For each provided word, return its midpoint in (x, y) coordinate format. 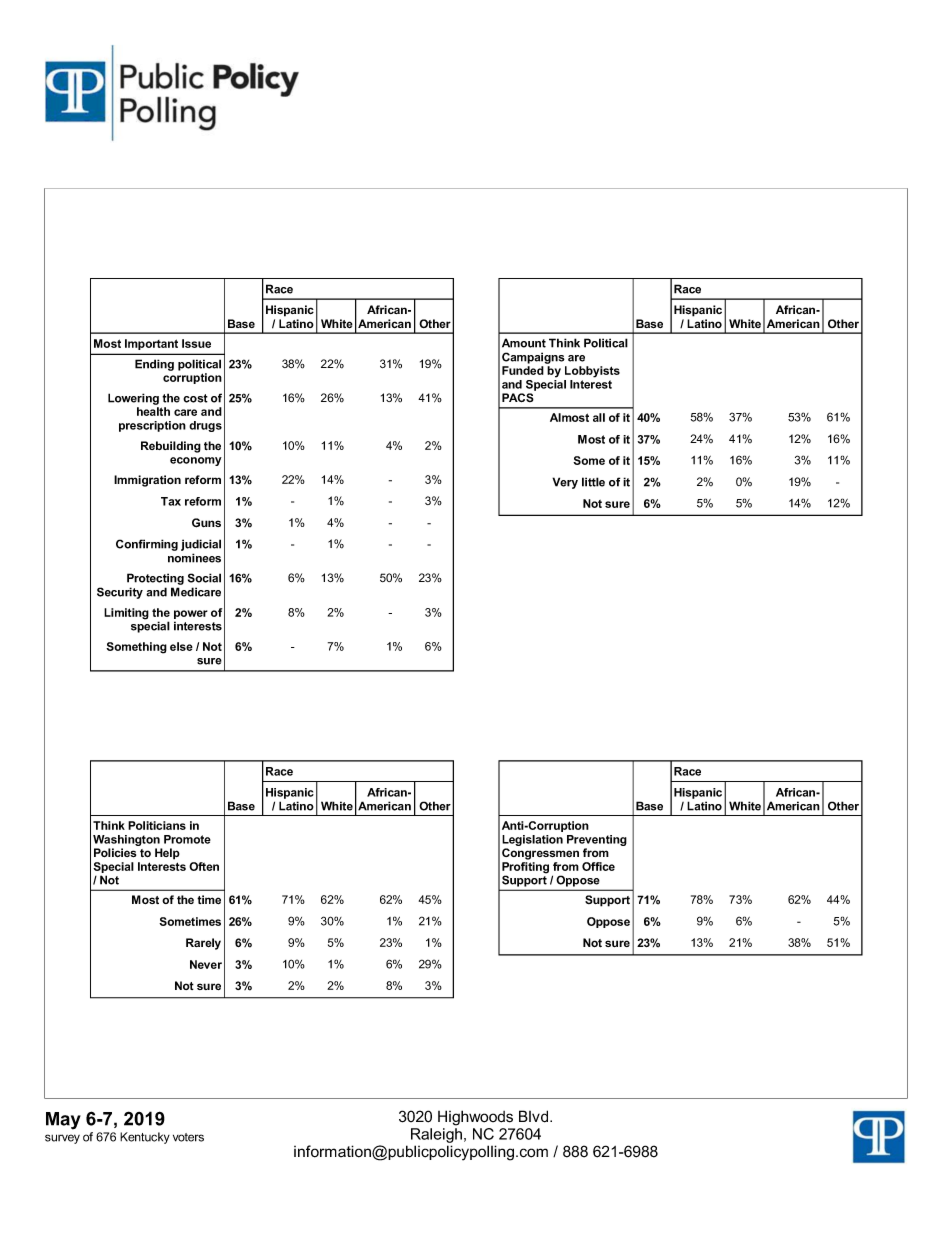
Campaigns (533, 358)
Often (204, 866)
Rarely (203, 944)
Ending (154, 365)
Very (565, 483)
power (191, 616)
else (181, 646)
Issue (196, 343)
